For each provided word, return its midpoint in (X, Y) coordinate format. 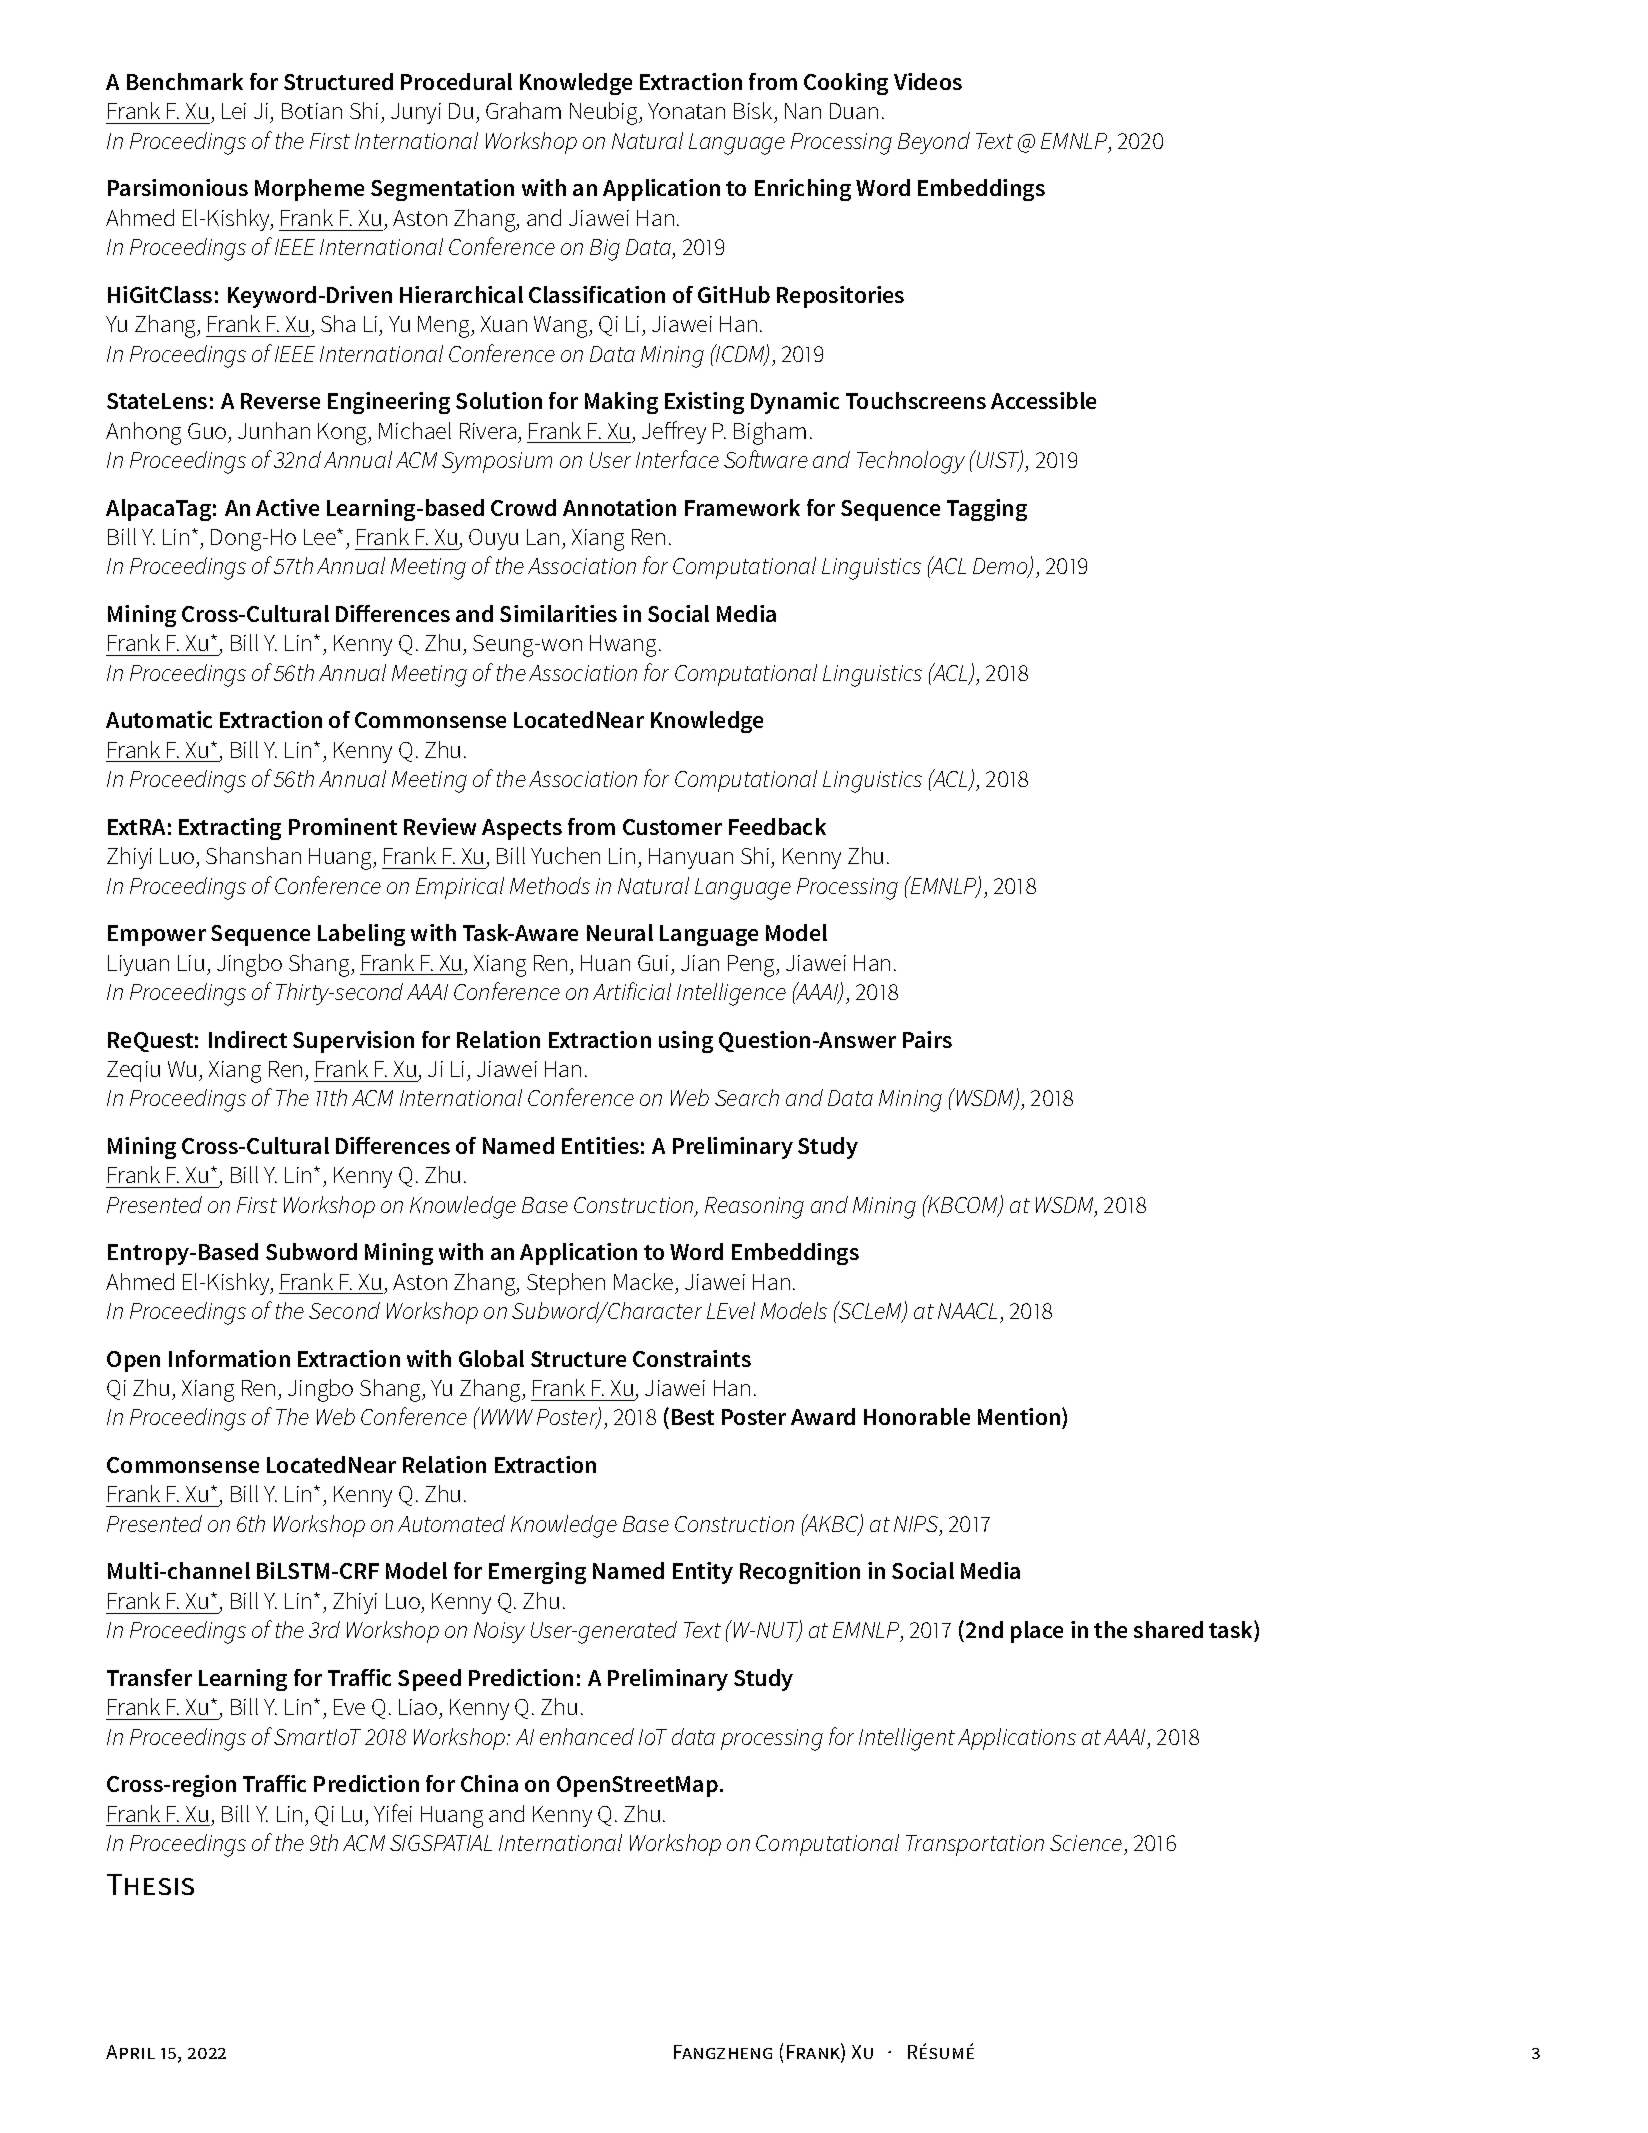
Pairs (927, 1039)
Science (1086, 1843)
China (489, 1783)
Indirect (248, 1039)
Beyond (934, 143)
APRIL (130, 2052)
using (686, 1042)
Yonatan (686, 111)
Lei (234, 111)
